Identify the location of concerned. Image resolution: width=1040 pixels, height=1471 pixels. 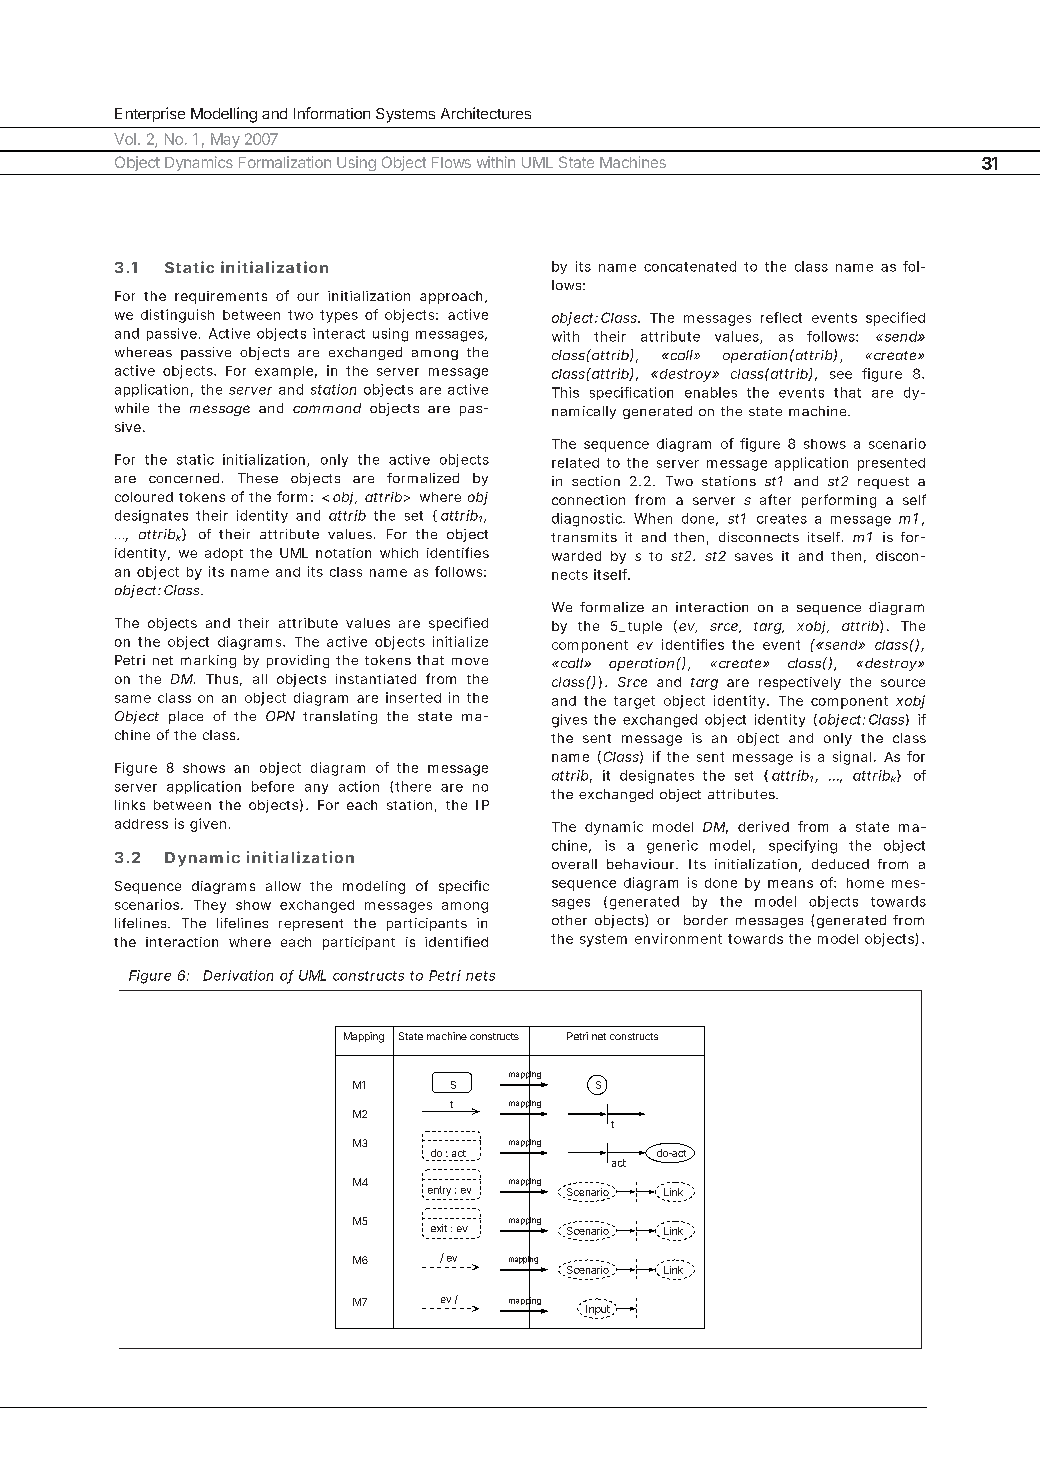
(184, 478).
